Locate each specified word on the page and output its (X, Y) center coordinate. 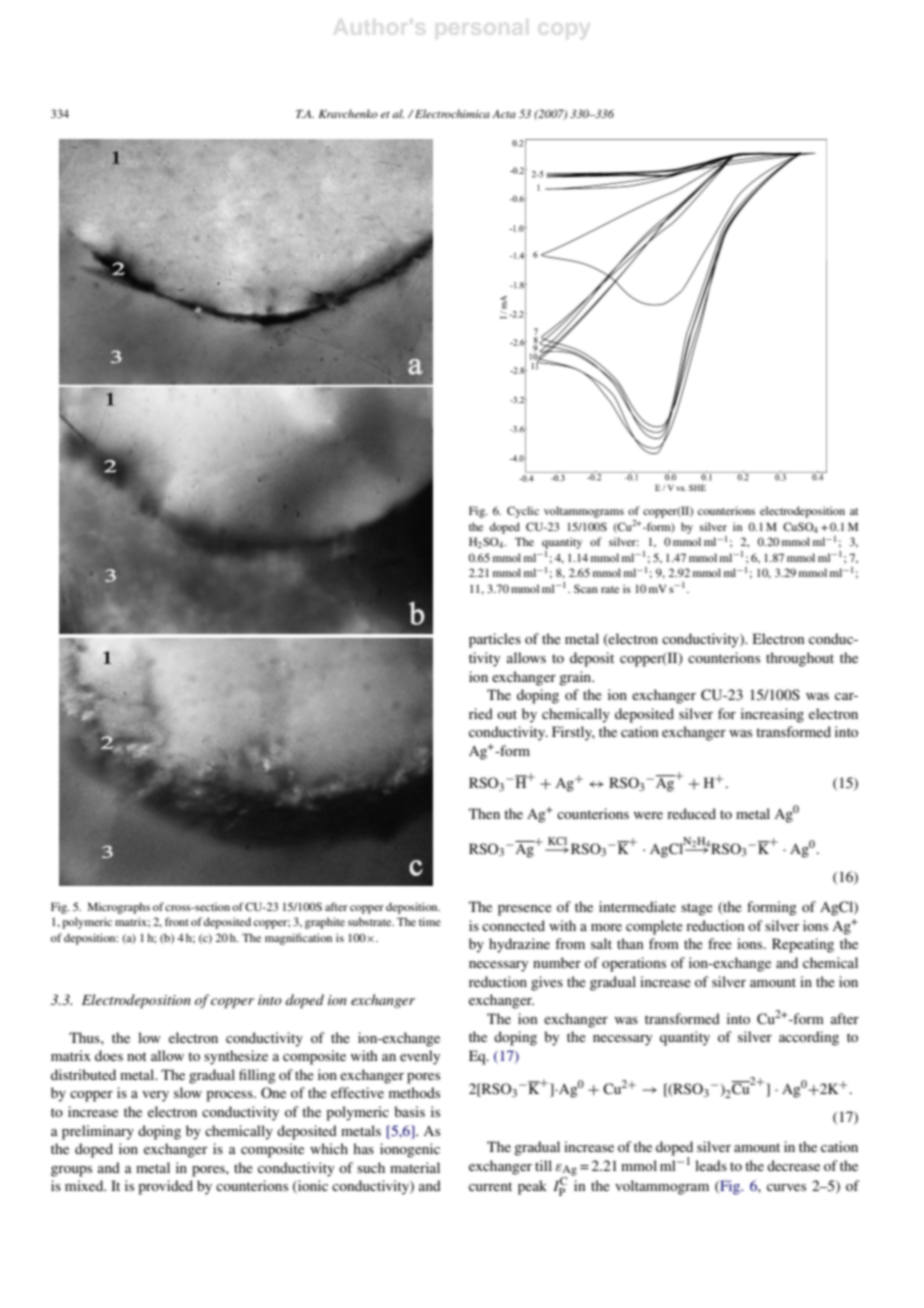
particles (495, 640)
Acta (504, 114)
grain (576, 678)
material (415, 1167)
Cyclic (523, 512)
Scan (586, 588)
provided (165, 1187)
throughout (800, 659)
